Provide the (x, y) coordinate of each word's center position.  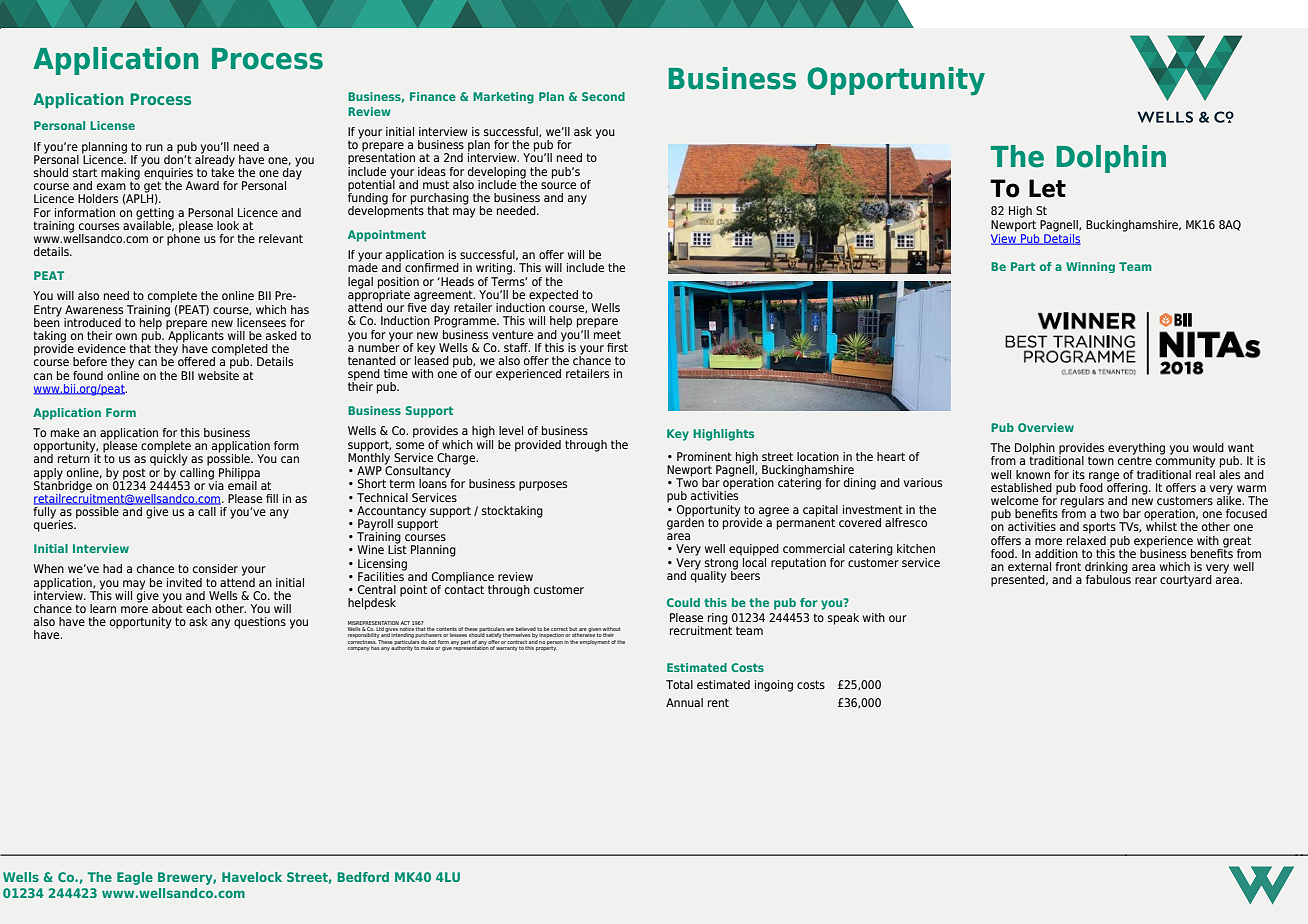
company (359, 649)
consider (215, 568)
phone (183, 239)
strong (721, 565)
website (218, 374)
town (1101, 460)
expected (553, 297)
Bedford (363, 877)
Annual (684, 702)
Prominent (704, 456)
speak (843, 619)
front (1068, 566)
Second (603, 96)
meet (607, 334)
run (154, 147)
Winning (1090, 267)
